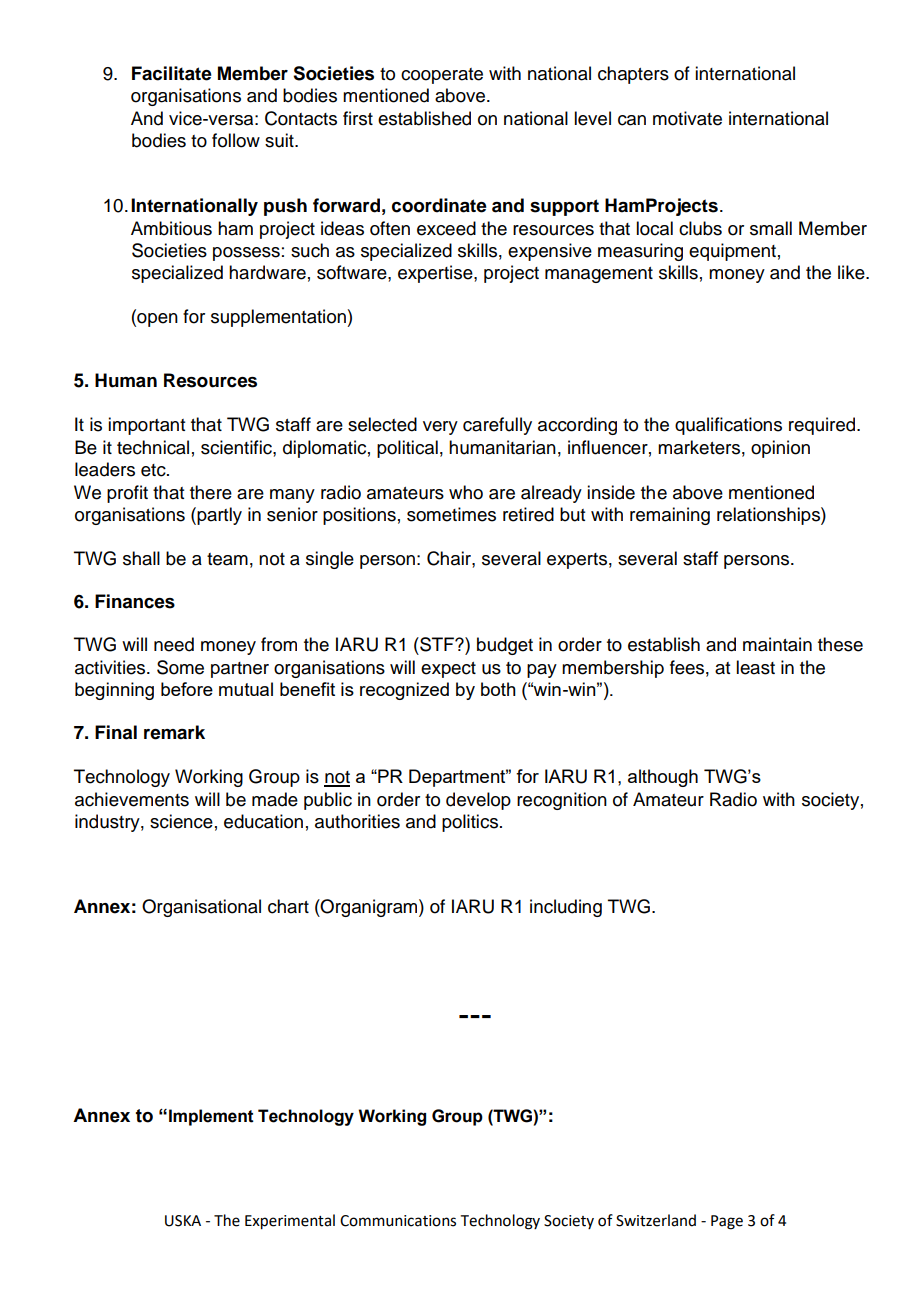 This page has height=1308, width=924. I want to click on motivate, so click(687, 118).
